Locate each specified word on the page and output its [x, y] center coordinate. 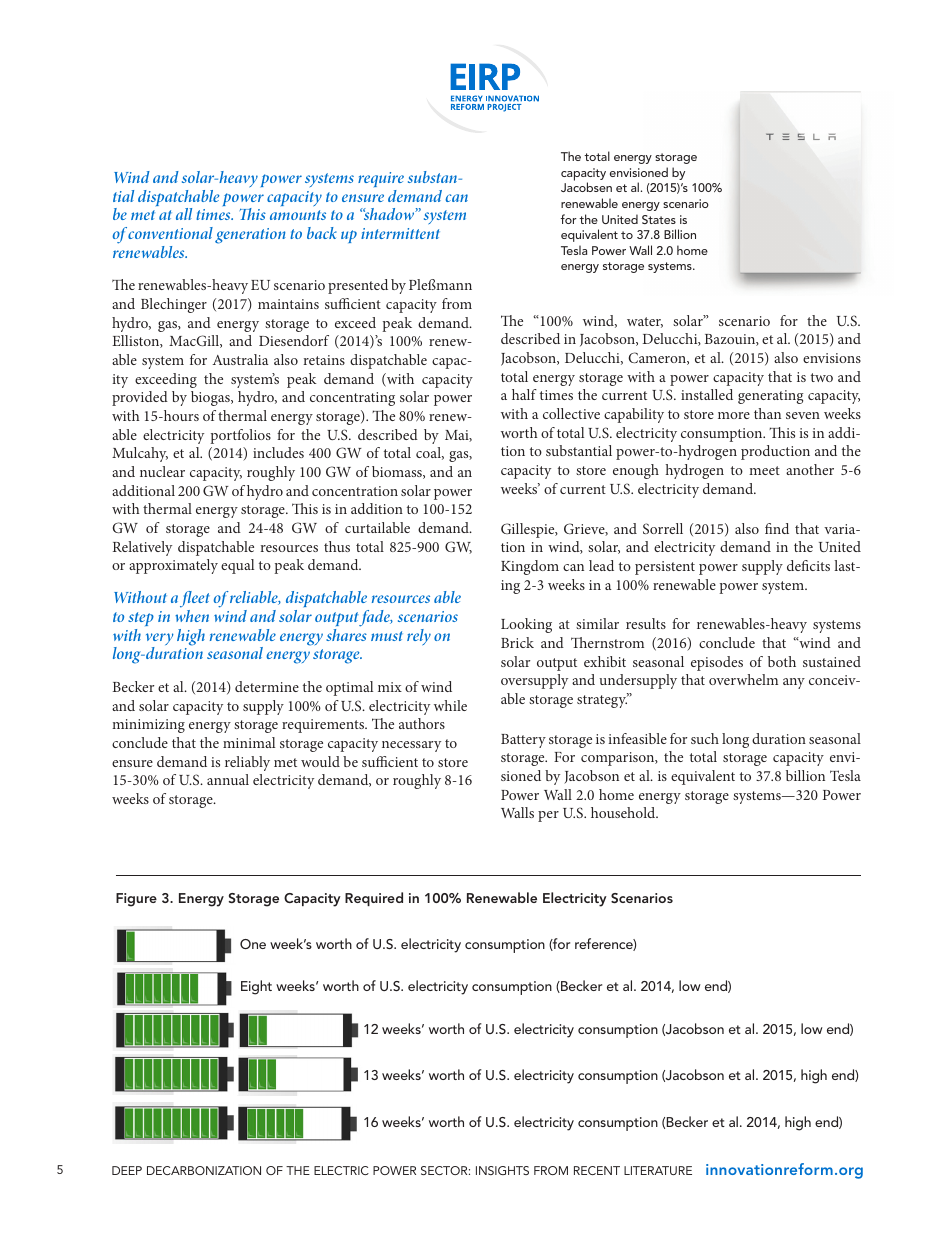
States [659, 219]
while [450, 705]
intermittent [400, 233]
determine [267, 686]
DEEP [127, 1170]
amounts [298, 215]
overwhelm [743, 679]
